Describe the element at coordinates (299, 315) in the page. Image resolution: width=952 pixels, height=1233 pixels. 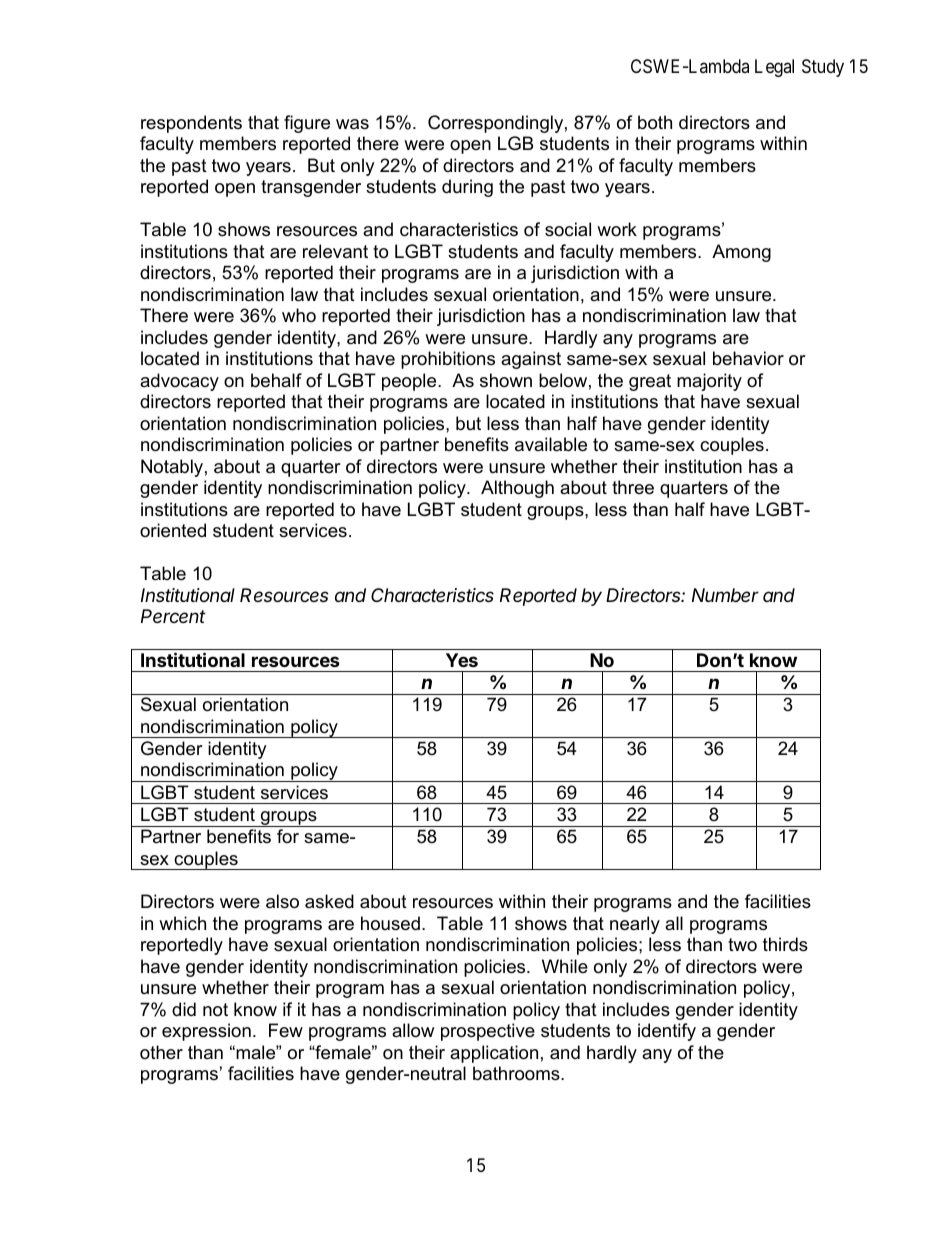
I see `who` at that location.
